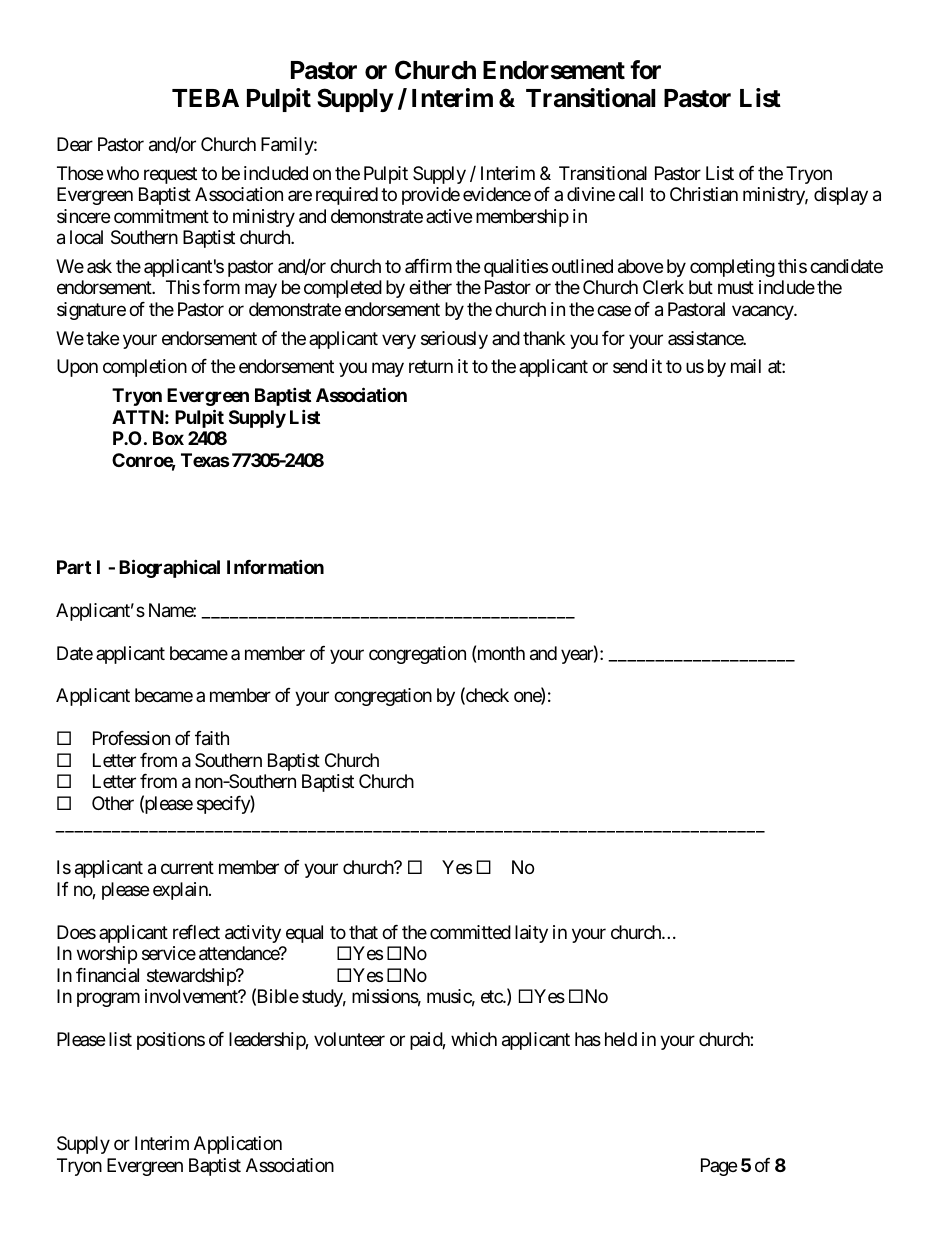 The image size is (952, 1233). Describe the element at coordinates (449, 216) in the document. I see `active` at that location.
